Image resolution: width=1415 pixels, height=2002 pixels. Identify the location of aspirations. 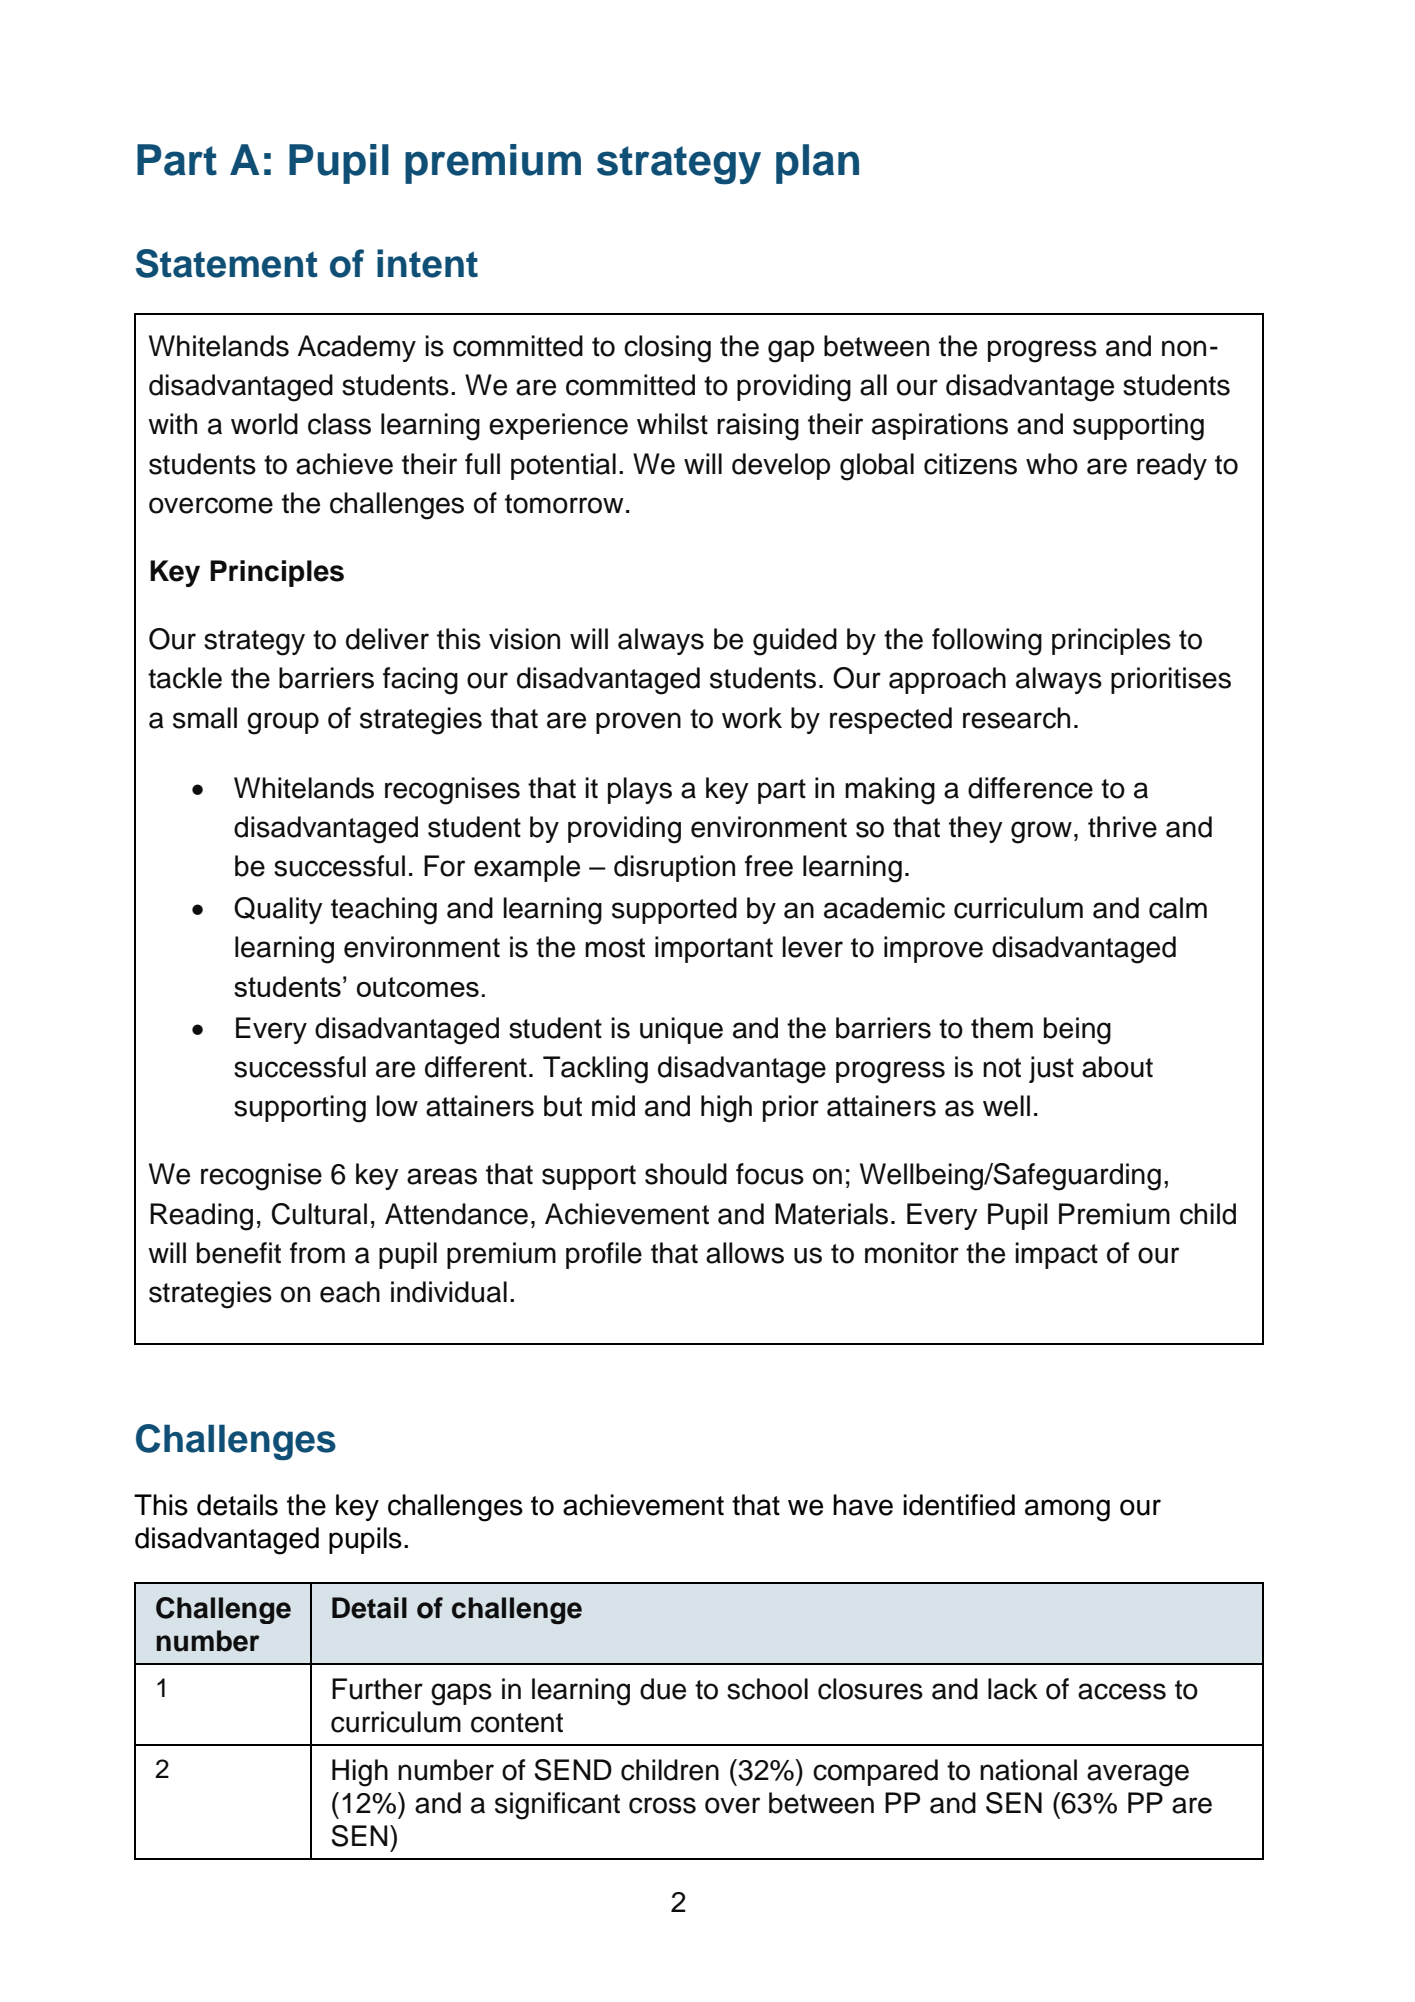
(940, 426).
